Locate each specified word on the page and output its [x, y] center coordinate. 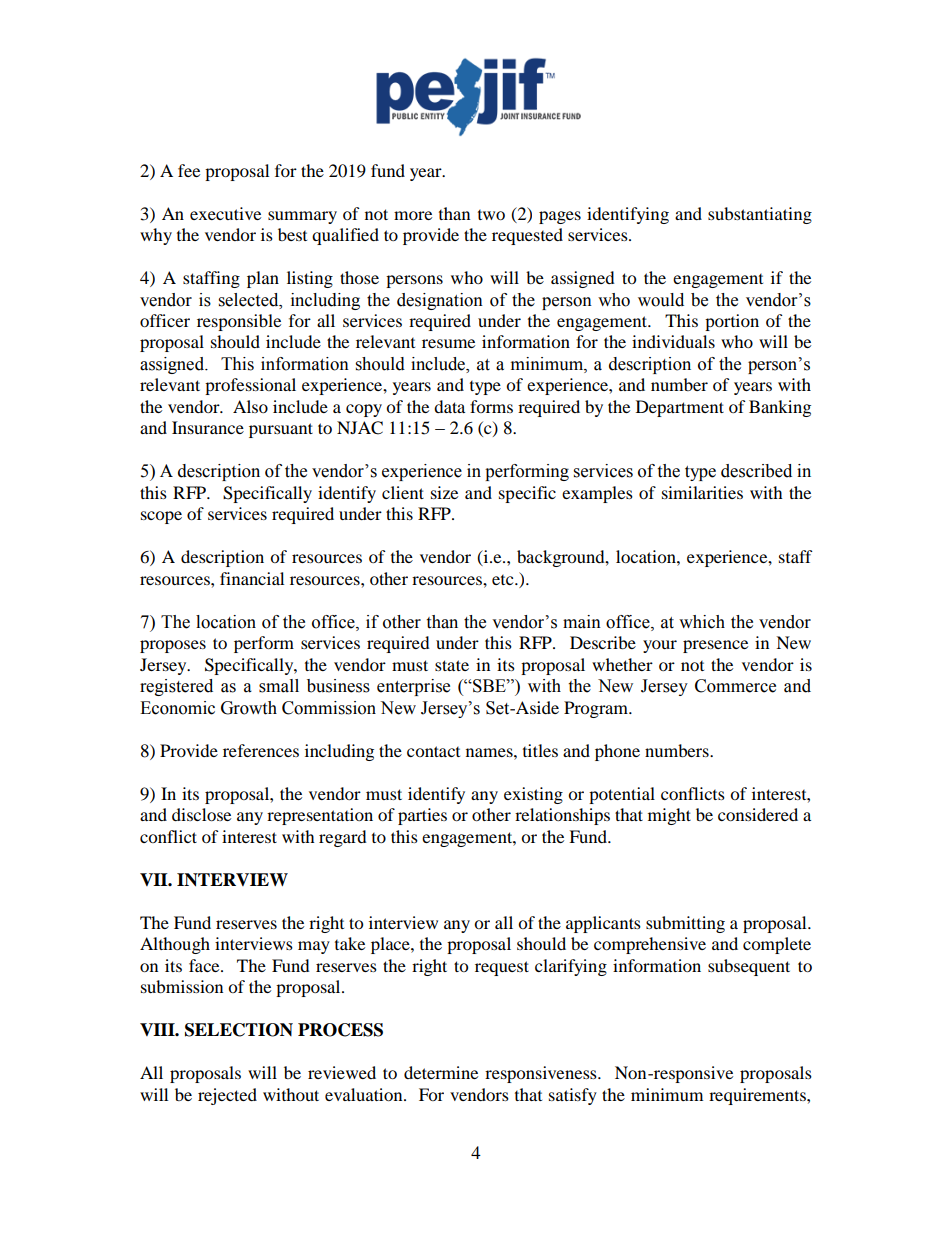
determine [441, 1072]
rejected [227, 1096]
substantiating [760, 215]
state [452, 665]
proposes [173, 646]
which [702, 622]
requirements [758, 1096]
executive [225, 213]
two [491, 215]
